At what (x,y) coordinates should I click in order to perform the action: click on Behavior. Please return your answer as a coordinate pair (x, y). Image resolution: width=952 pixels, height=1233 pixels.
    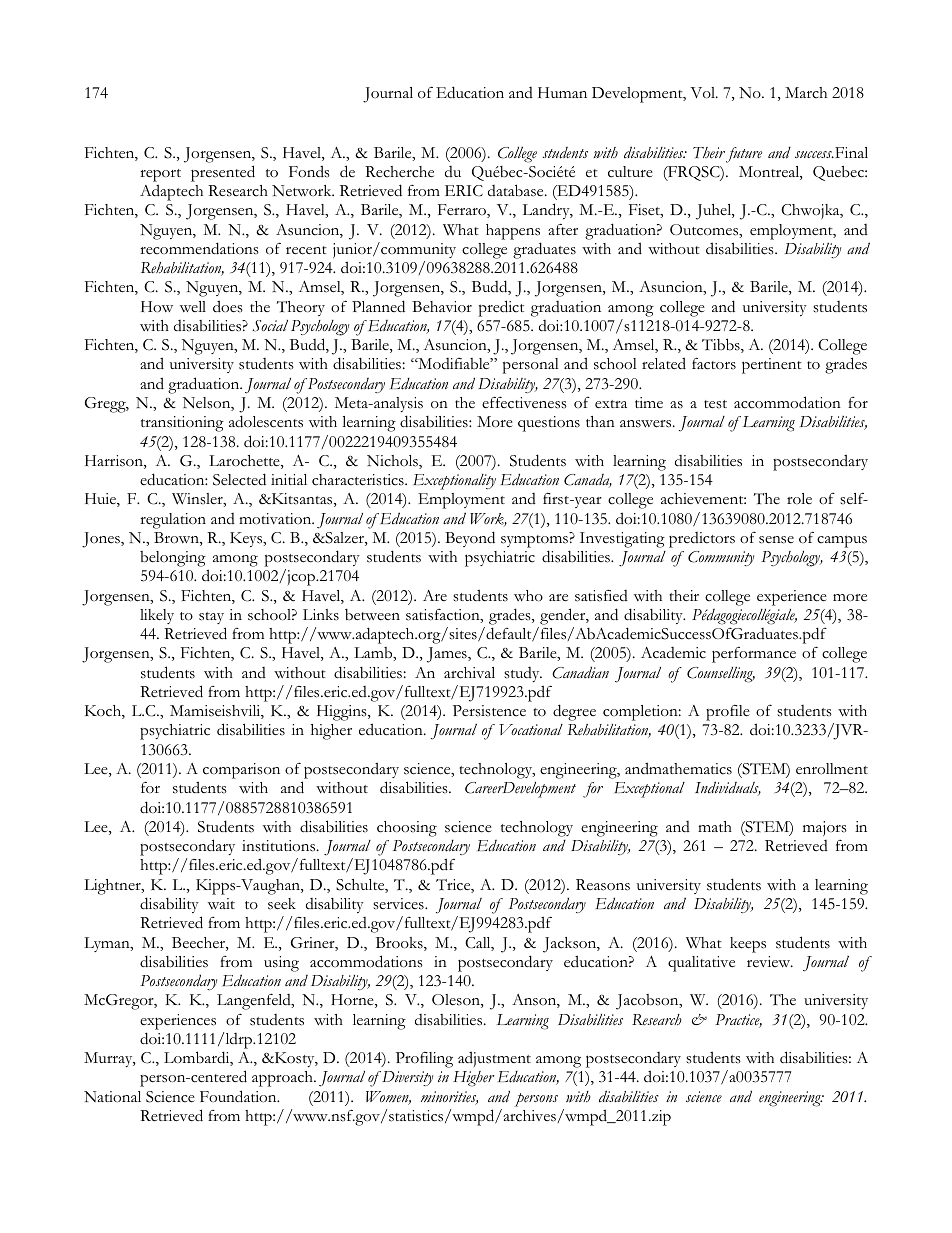
    Looking at the image, I should click on (442, 307).
